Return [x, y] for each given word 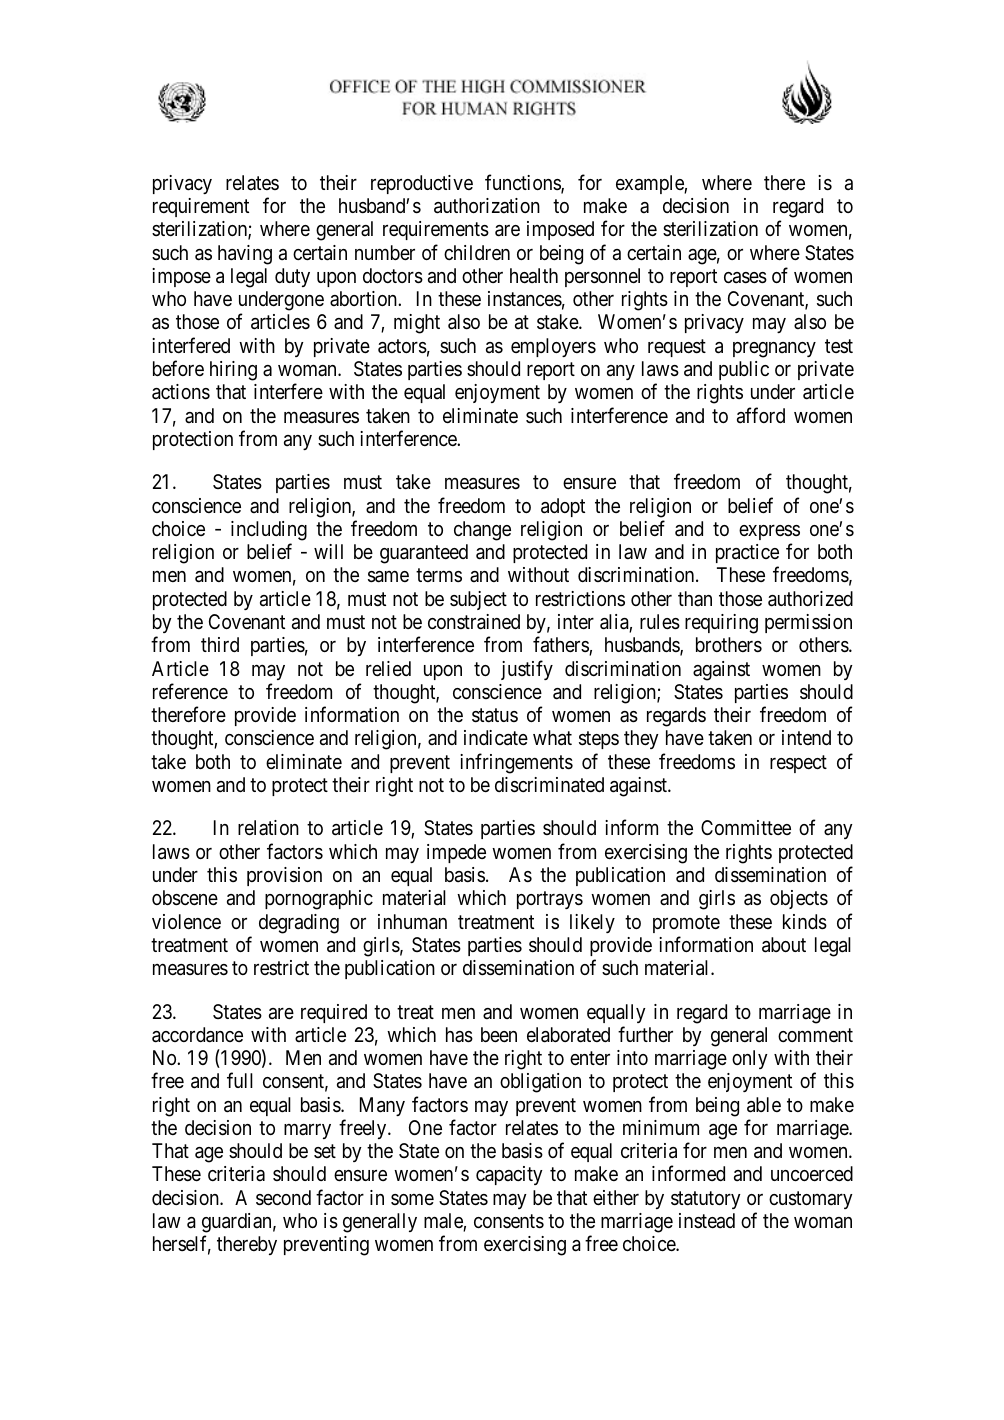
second [283, 1198]
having [245, 255]
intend [806, 737]
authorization [487, 206]
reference [190, 691]
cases [745, 278]
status [495, 715]
